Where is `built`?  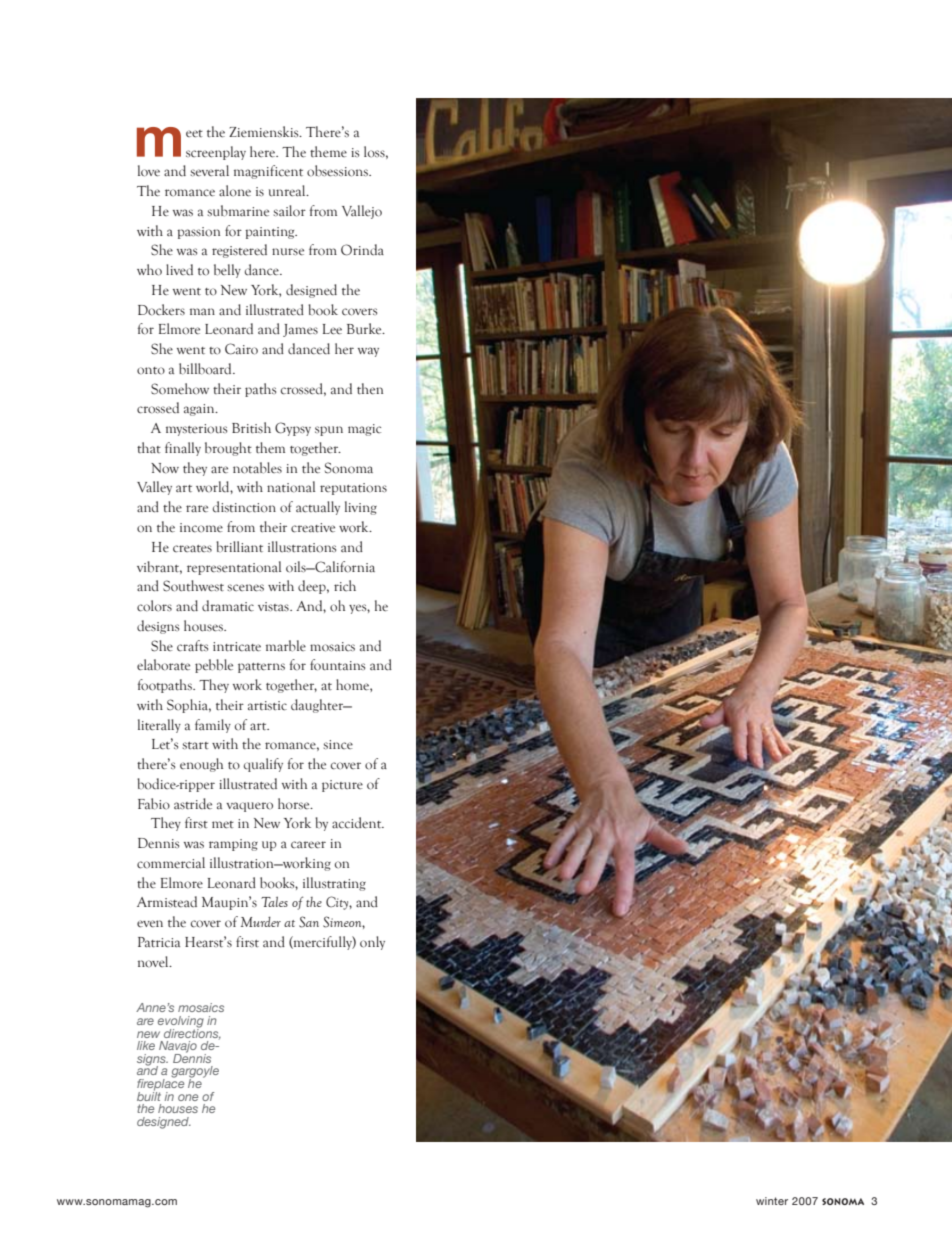 built is located at coordinates (149, 1095).
